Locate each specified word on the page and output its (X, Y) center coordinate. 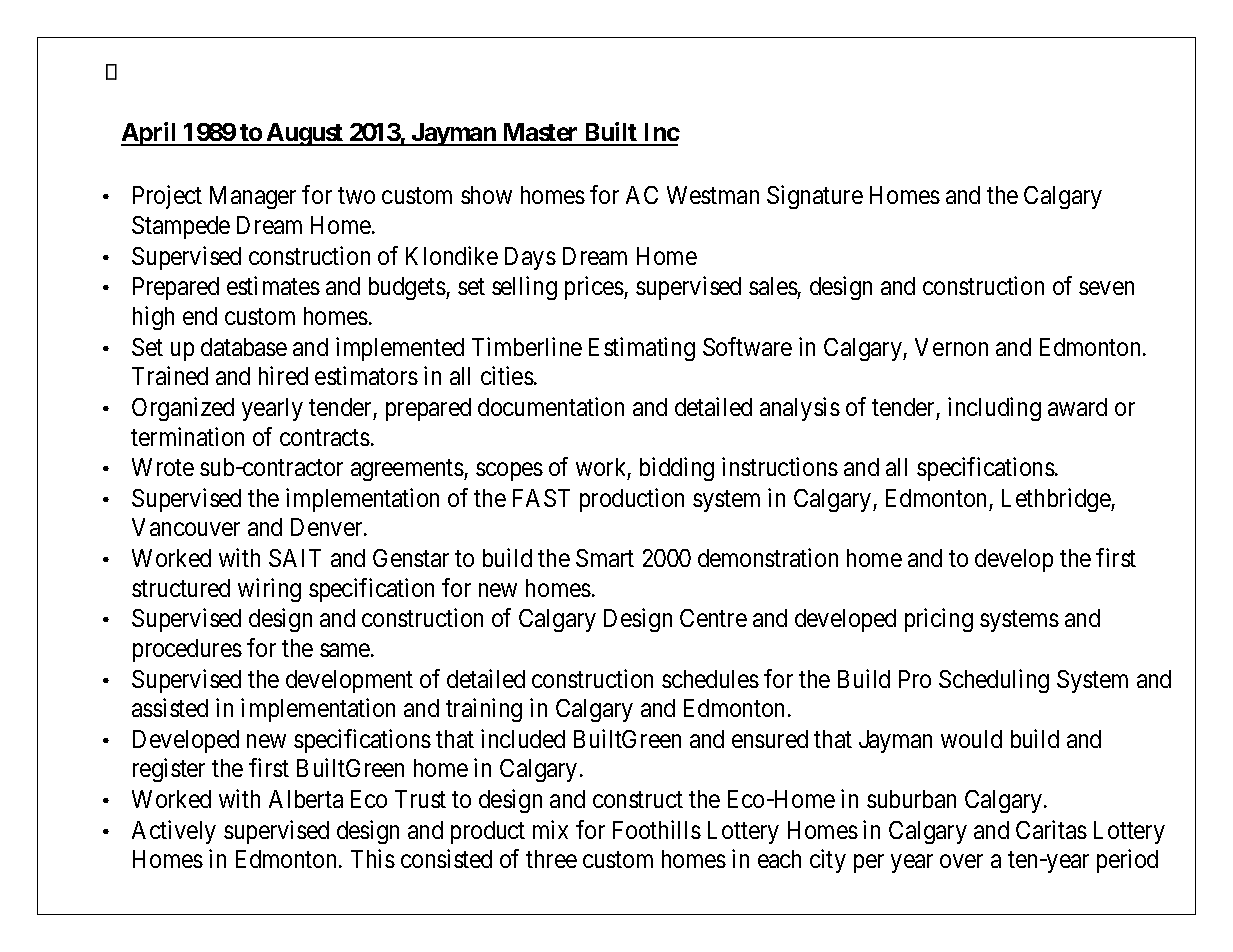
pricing (939, 620)
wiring (269, 590)
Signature (815, 197)
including (994, 409)
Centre (713, 618)
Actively (174, 832)
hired (283, 375)
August (305, 134)
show (486, 195)
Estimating (642, 349)
